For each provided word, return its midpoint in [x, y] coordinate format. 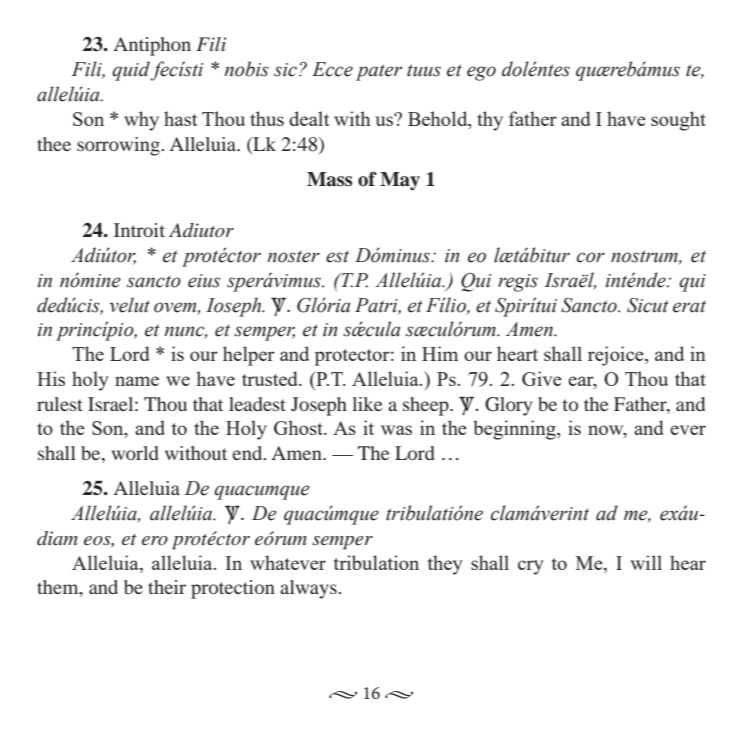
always [308, 589]
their [167, 587]
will [646, 562]
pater [379, 72]
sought [678, 121]
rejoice [617, 356]
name [137, 381]
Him [440, 353]
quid [131, 71]
